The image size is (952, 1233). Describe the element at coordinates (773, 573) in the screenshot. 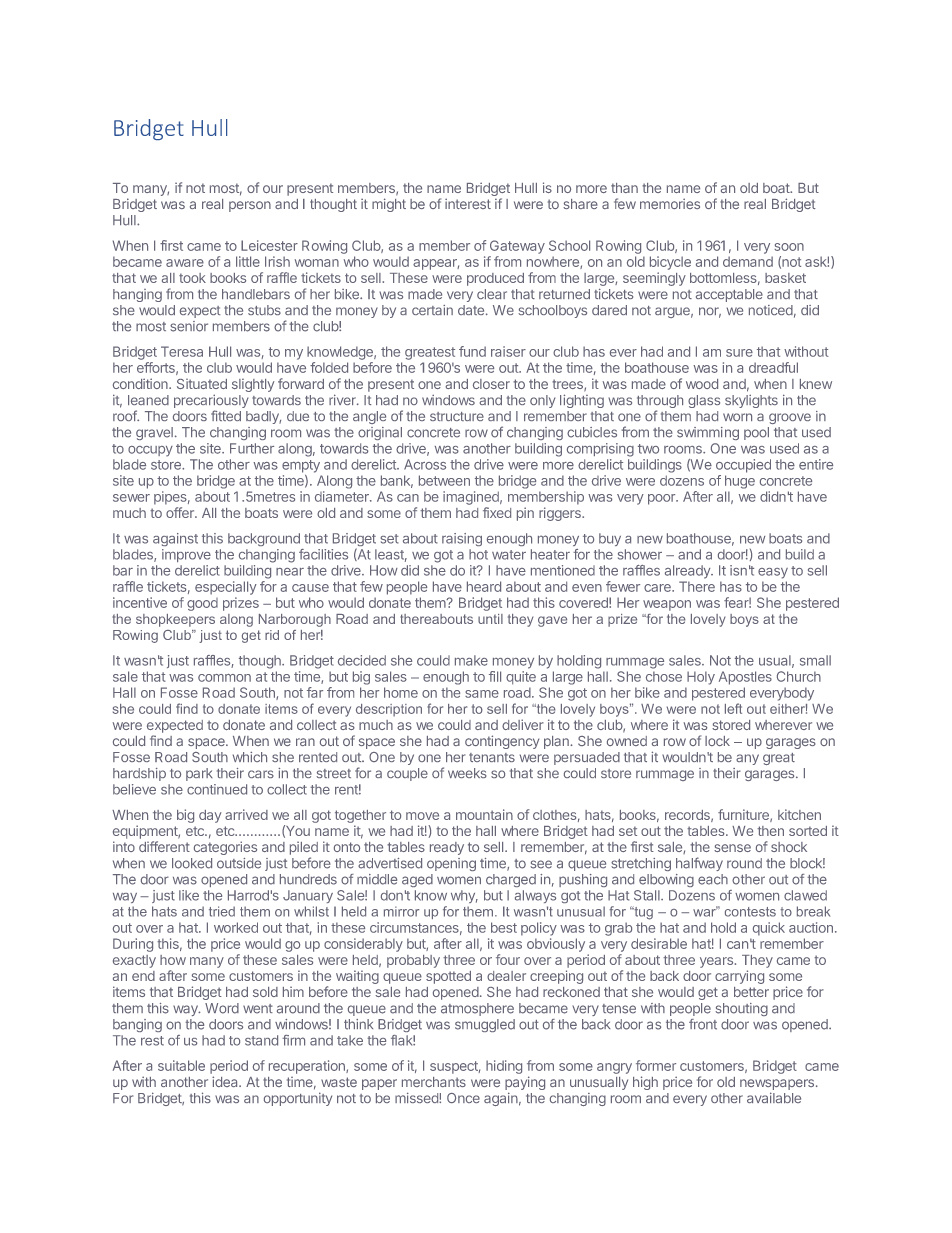

I see `easy` at that location.
